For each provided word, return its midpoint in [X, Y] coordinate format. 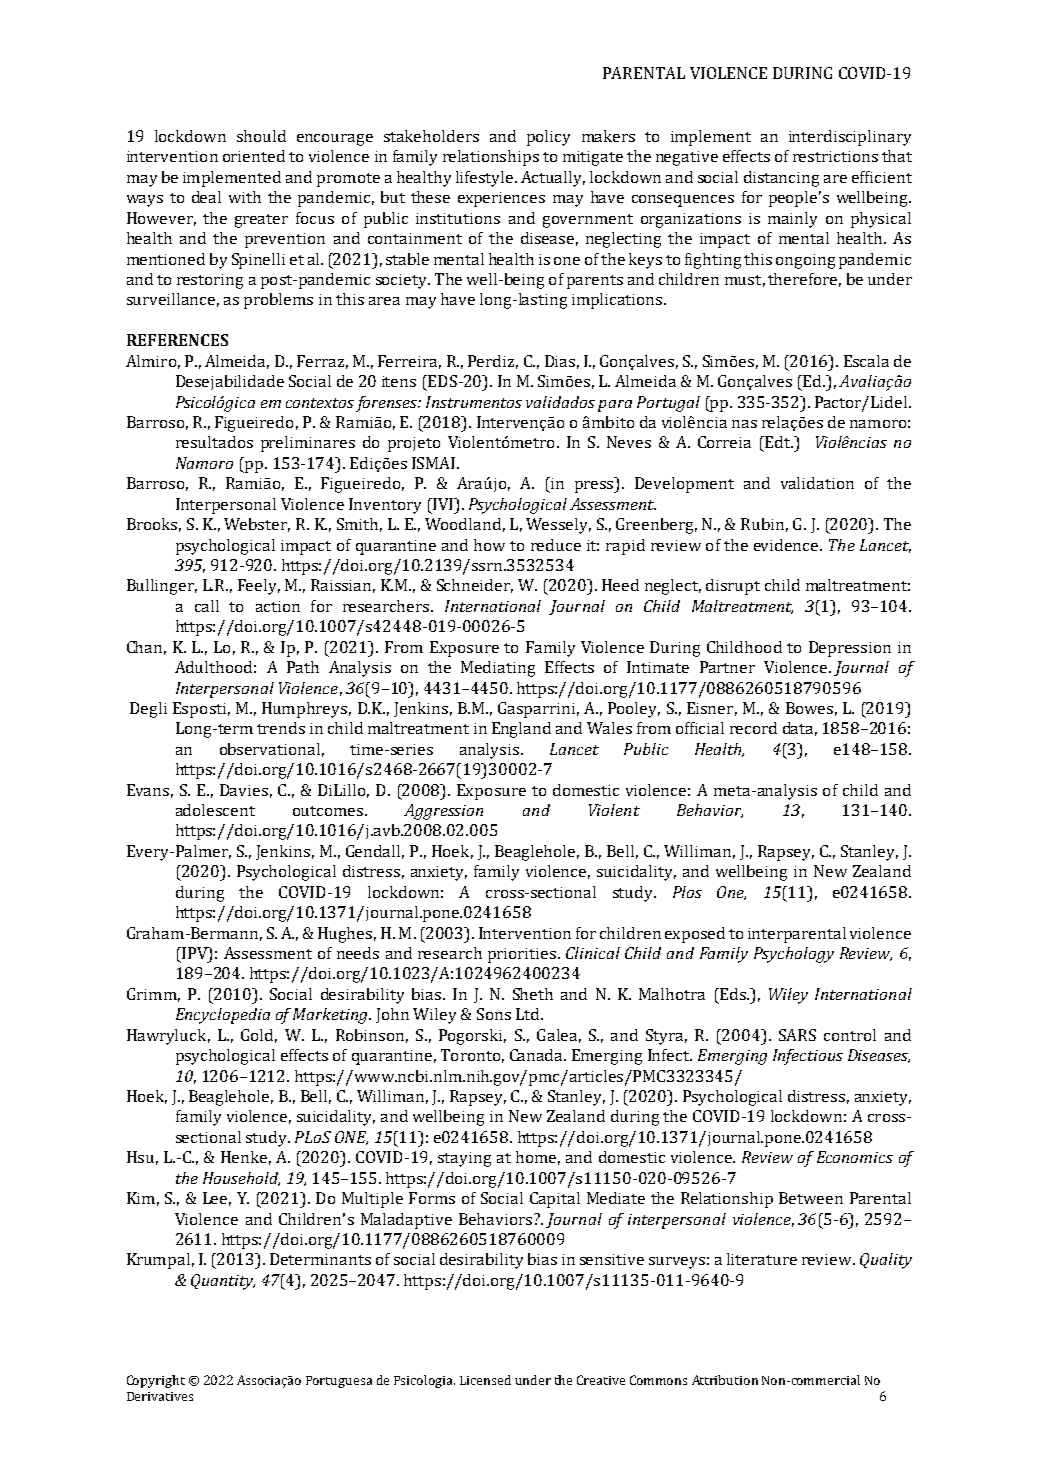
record [753, 728]
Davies [244, 790]
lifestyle [486, 179]
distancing [781, 179]
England [521, 730]
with [245, 197]
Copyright [156, 1381]
